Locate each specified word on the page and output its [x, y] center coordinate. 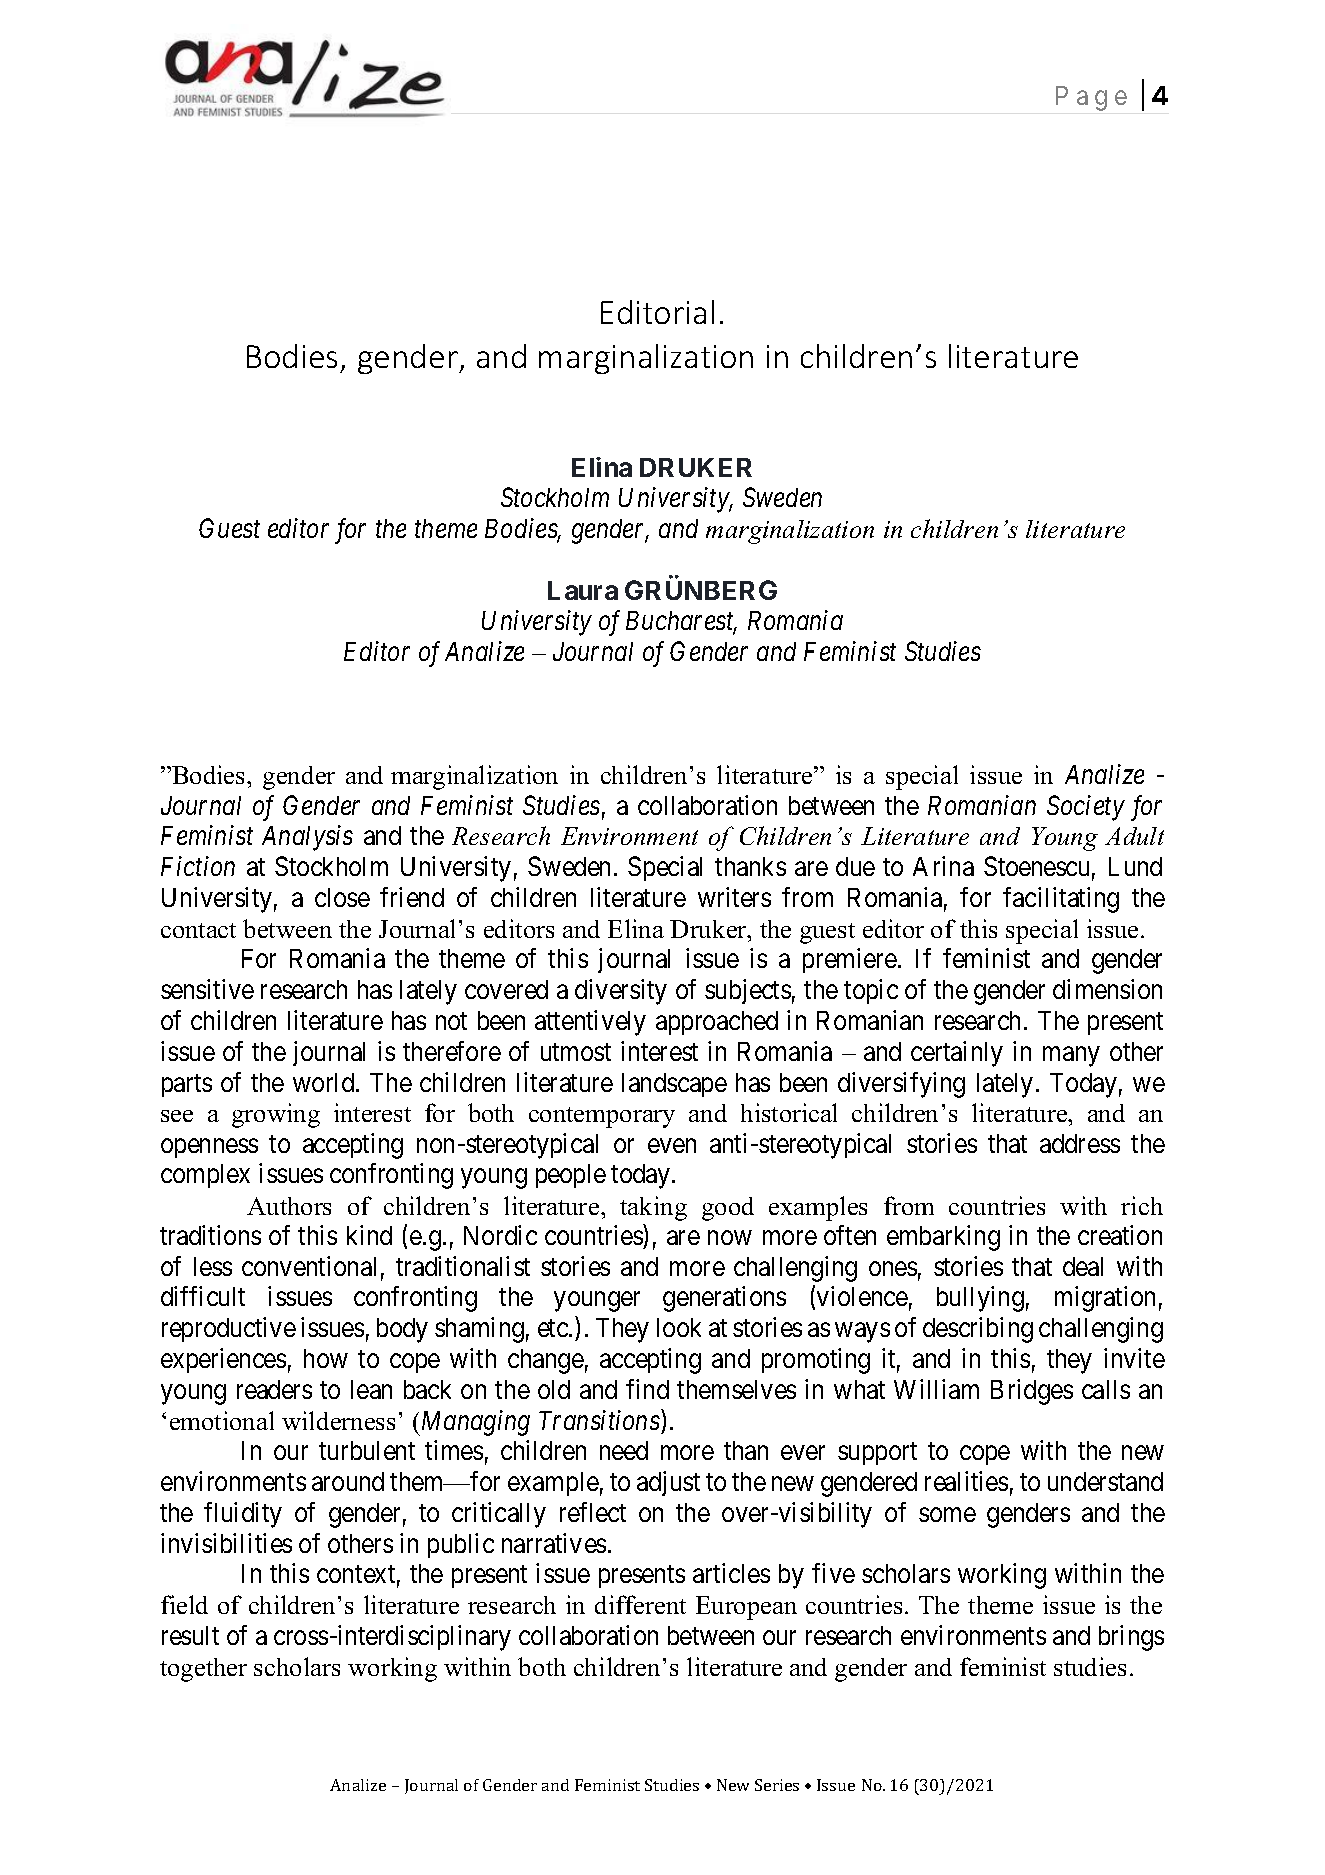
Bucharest [681, 622]
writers [734, 897]
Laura [583, 590]
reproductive [229, 1329]
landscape [674, 1085]
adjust [668, 1483]
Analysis [307, 838]
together [203, 1670]
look [679, 1327]
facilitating [1061, 900]
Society [1086, 808]
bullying [980, 1299]
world [325, 1082]
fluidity [243, 1515]
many [1071, 1057]
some [947, 1515]
